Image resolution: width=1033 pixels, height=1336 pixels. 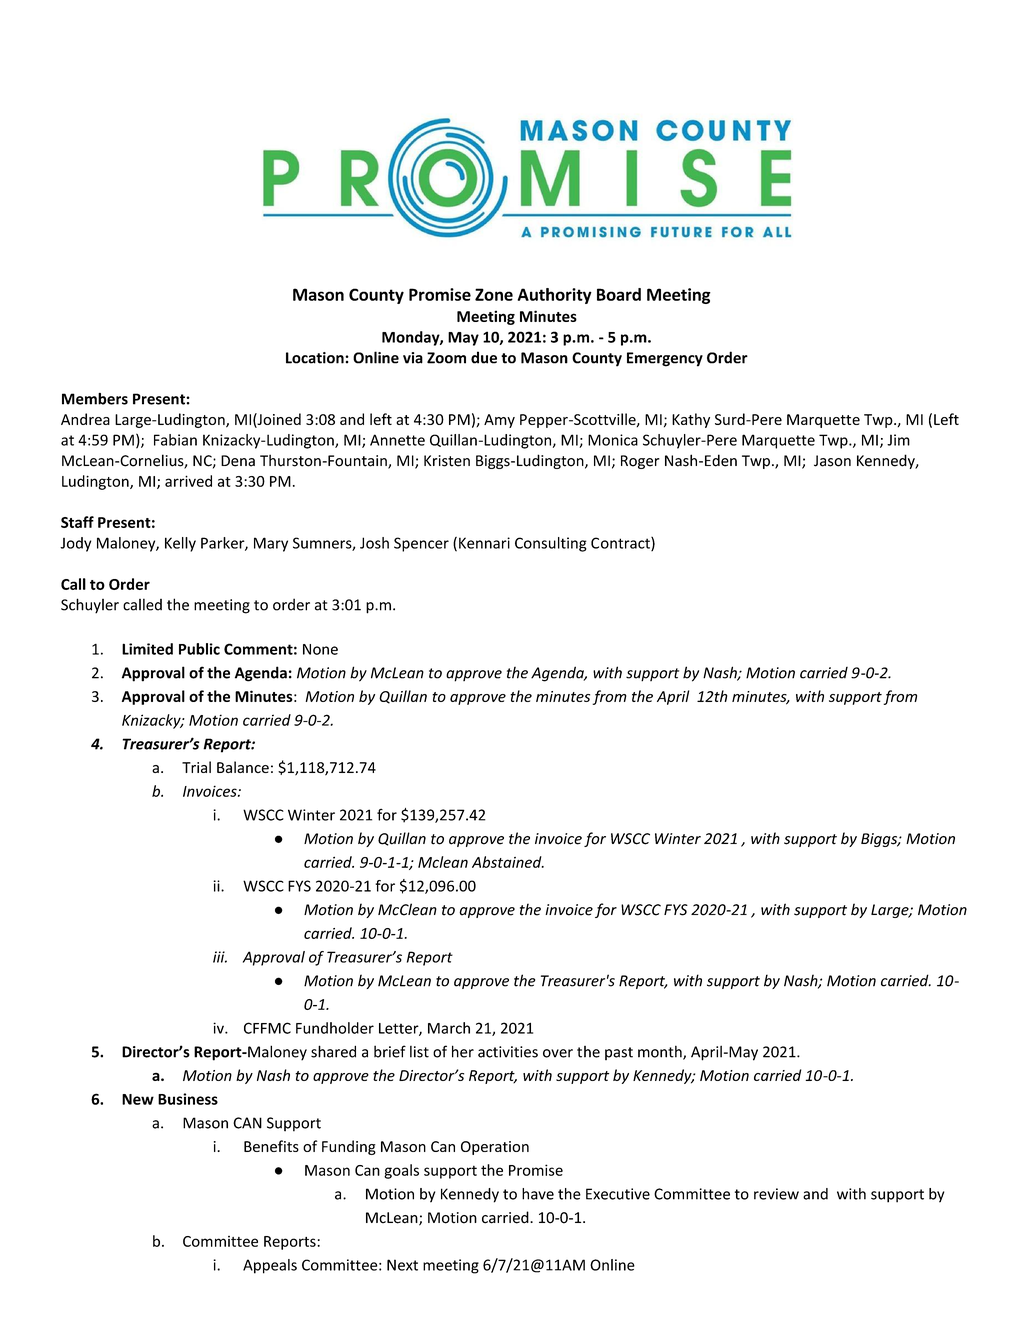 I want to click on Members, so click(x=95, y=399).
